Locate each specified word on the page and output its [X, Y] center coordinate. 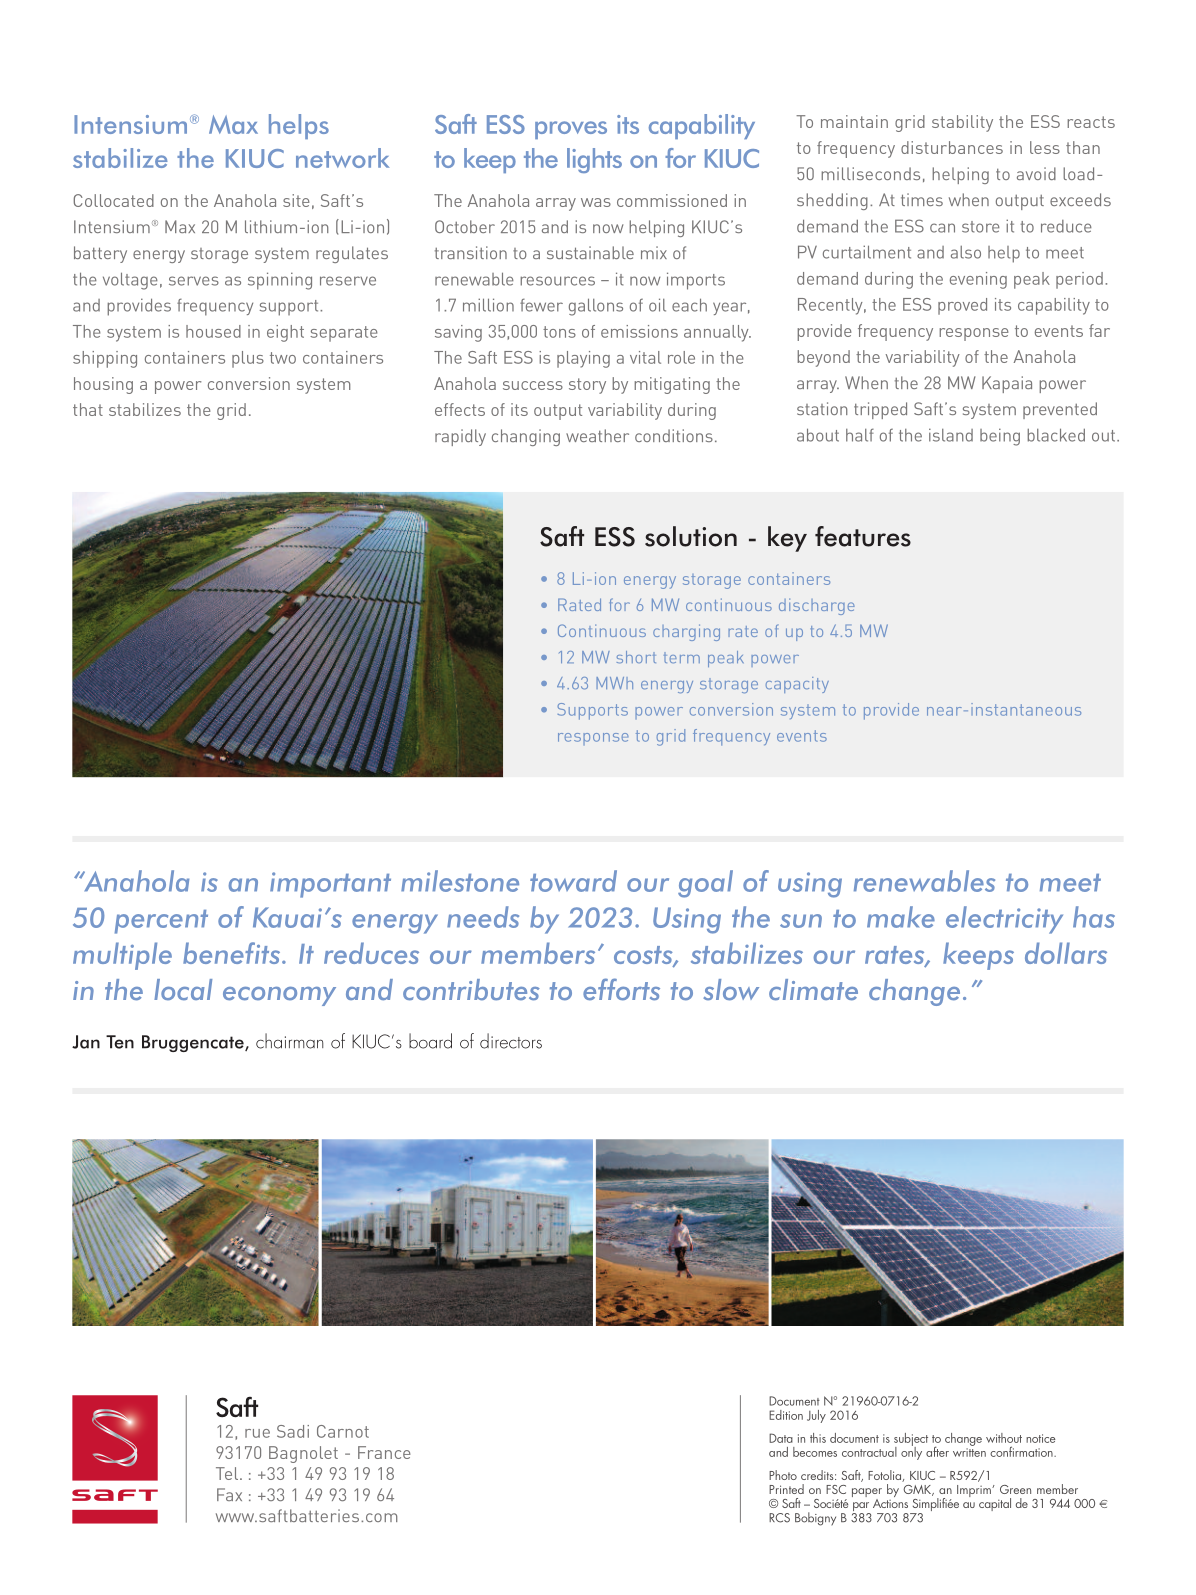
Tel [227, 1473]
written [969, 1452]
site [296, 200]
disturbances [952, 147]
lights [594, 160]
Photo [783, 1475]
